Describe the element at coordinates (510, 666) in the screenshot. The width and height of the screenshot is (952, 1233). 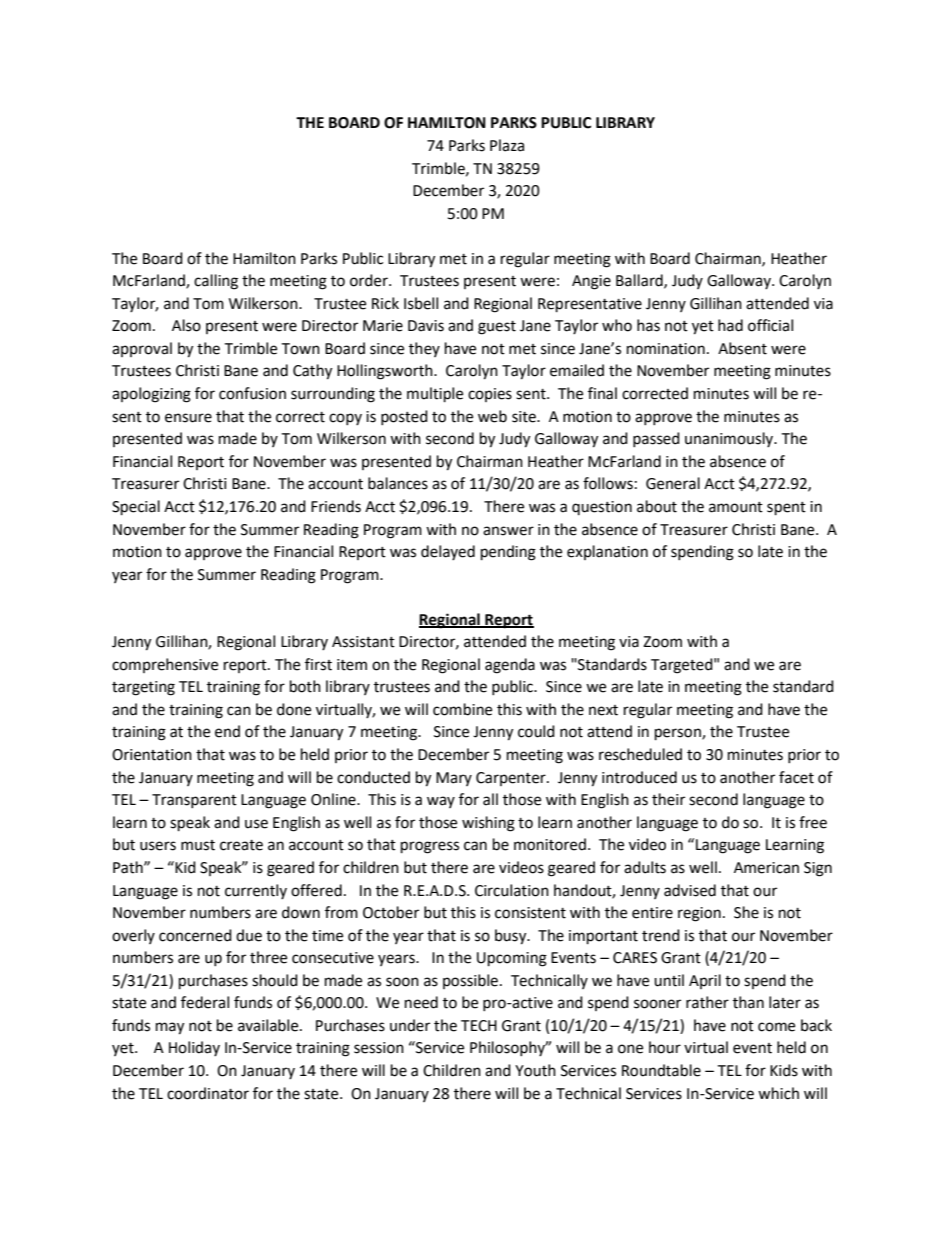
I see `agenda` at that location.
